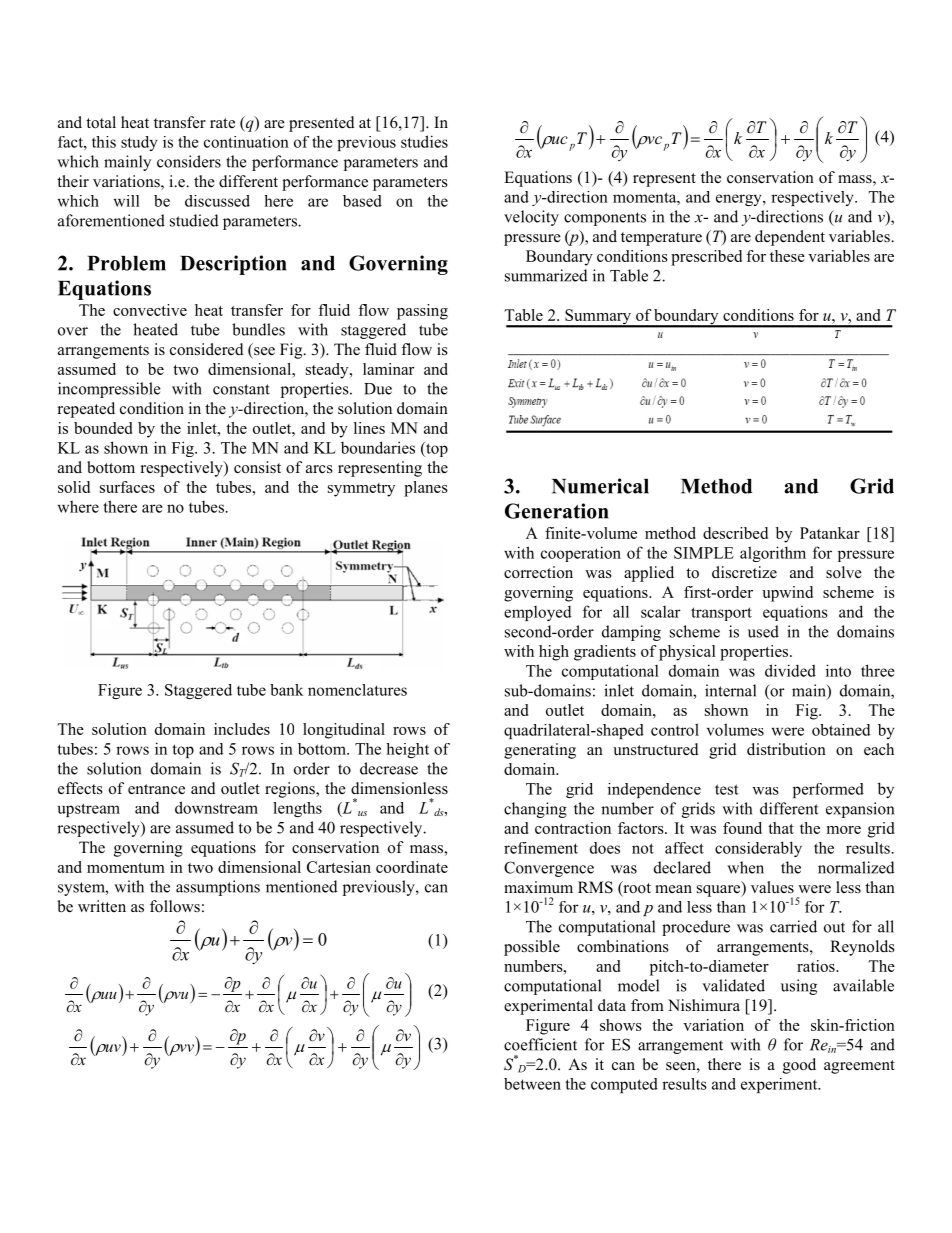 This page has height=1233, width=952. I want to click on coefficient, so click(540, 1044).
